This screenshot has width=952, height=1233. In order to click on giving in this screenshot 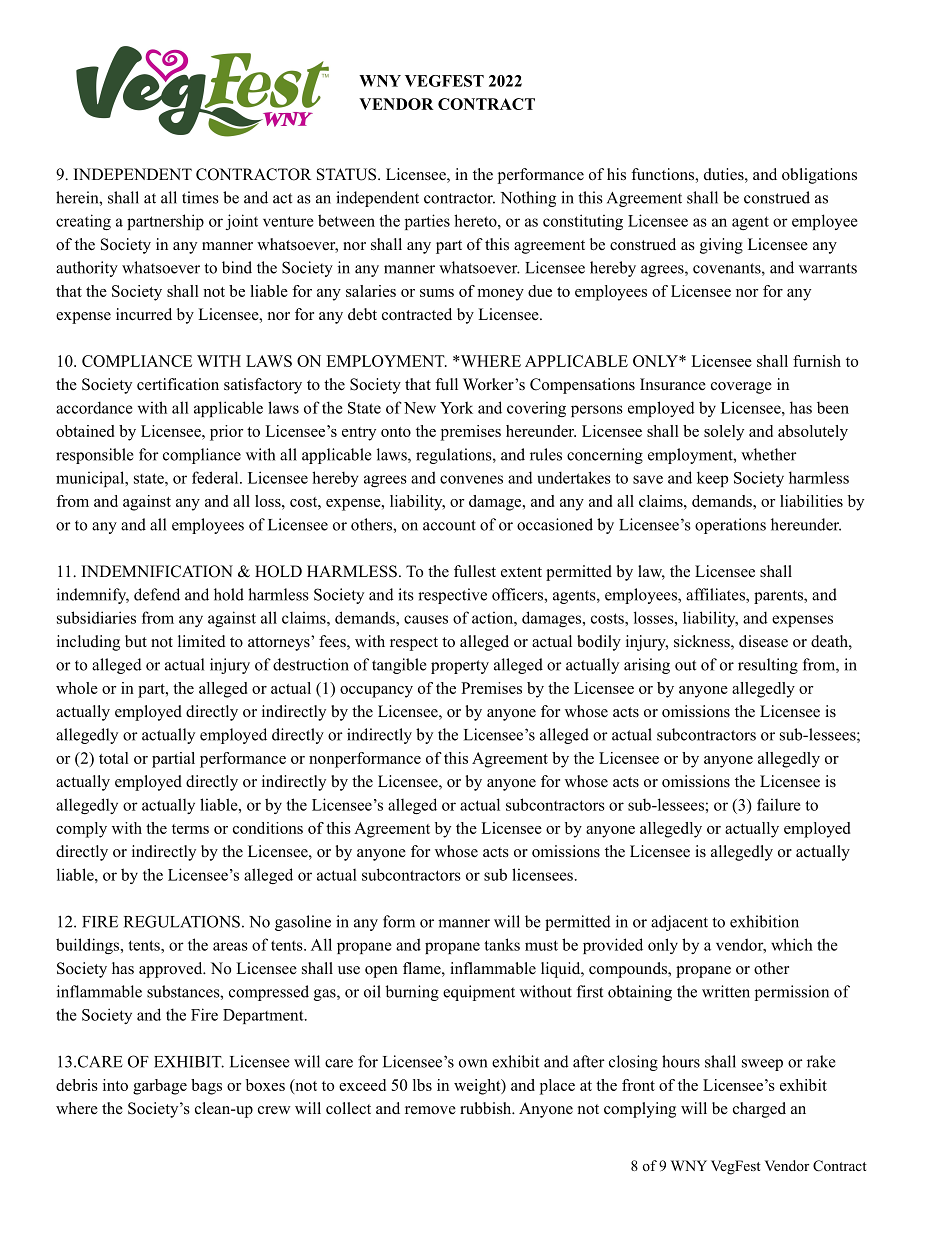, I will do `click(721, 246)`.
